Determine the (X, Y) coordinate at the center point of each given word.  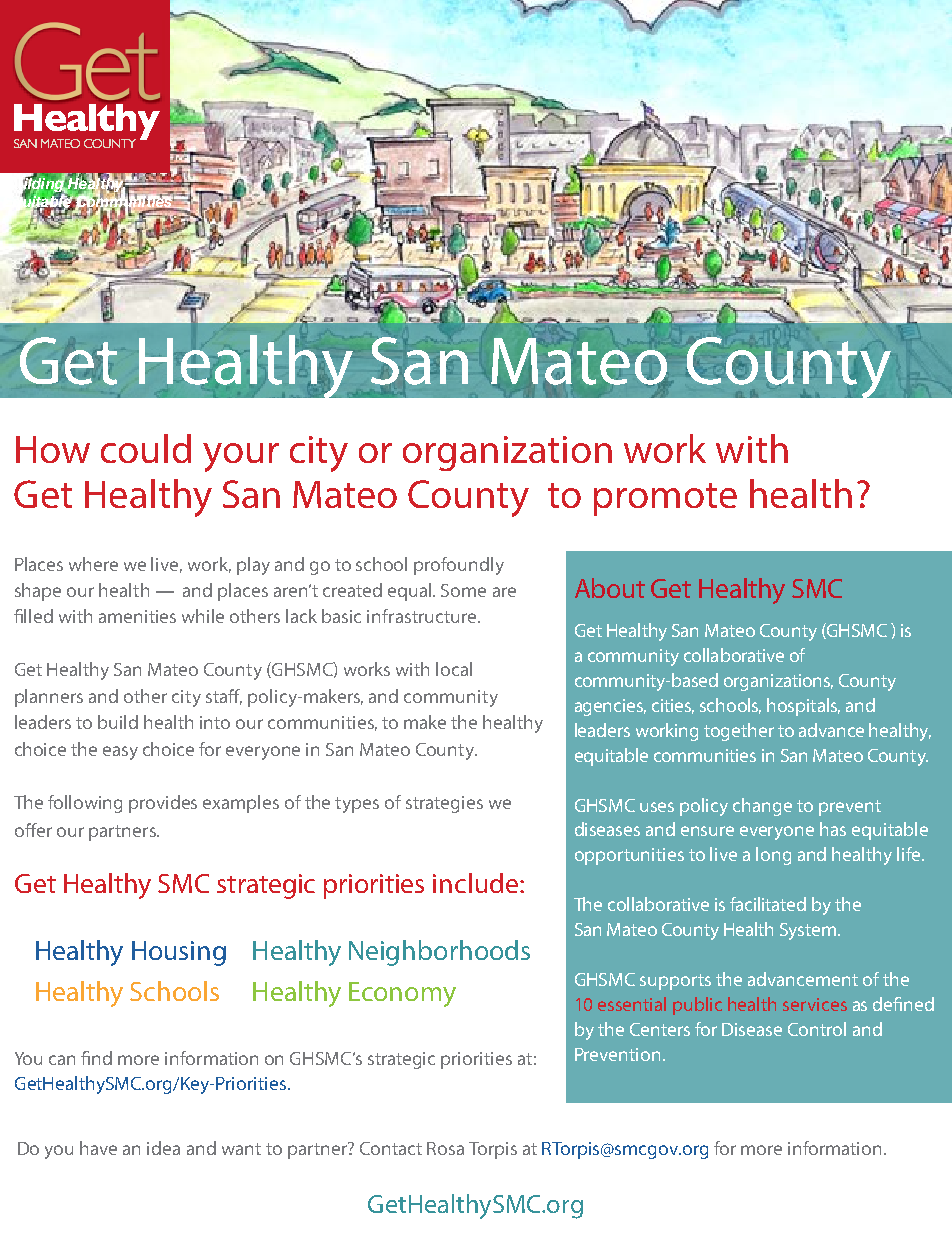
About (610, 588)
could (146, 448)
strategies (444, 804)
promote (665, 499)
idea (163, 1148)
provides (163, 804)
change (762, 807)
